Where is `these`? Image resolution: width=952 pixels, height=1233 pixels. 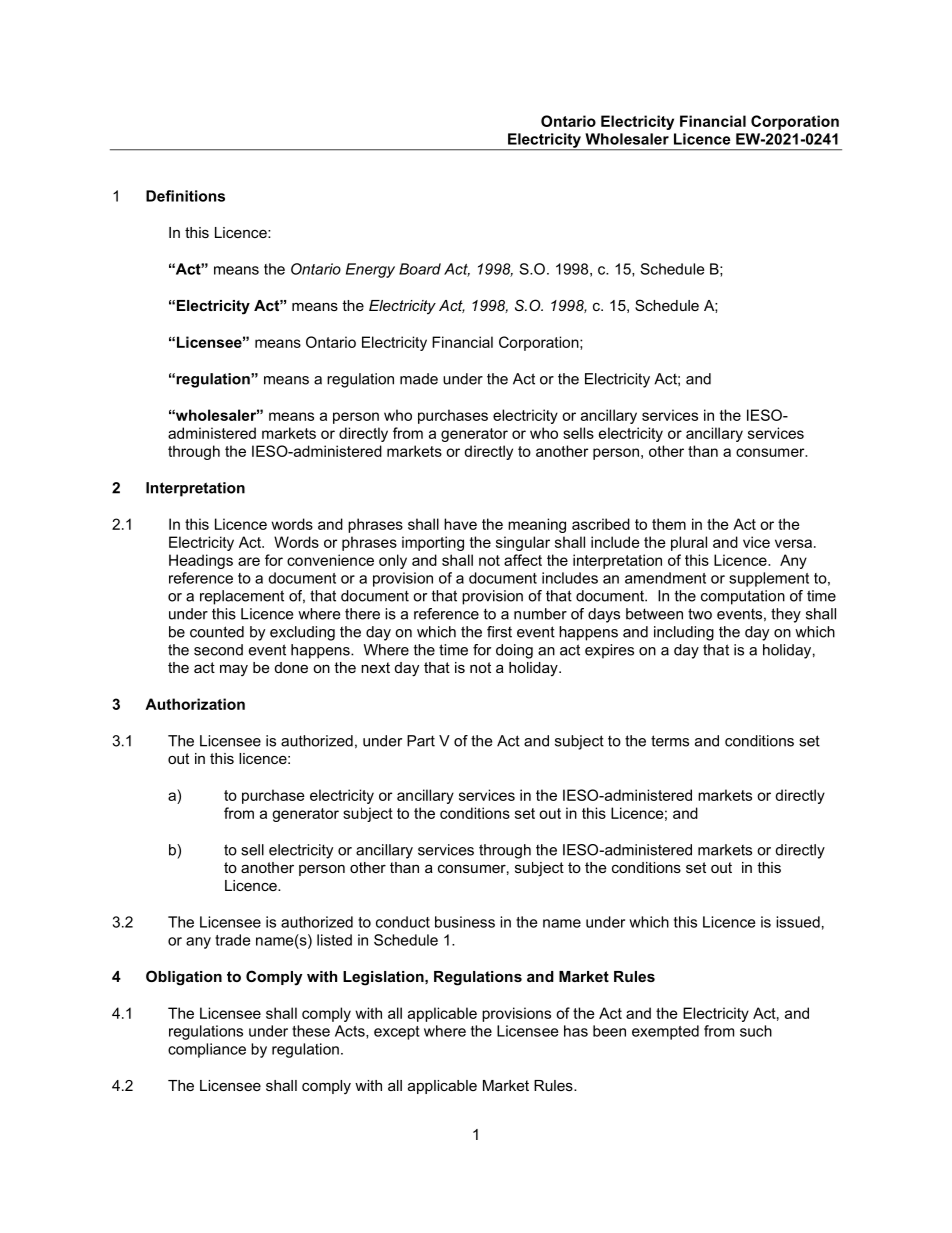 these is located at coordinates (311, 1031).
